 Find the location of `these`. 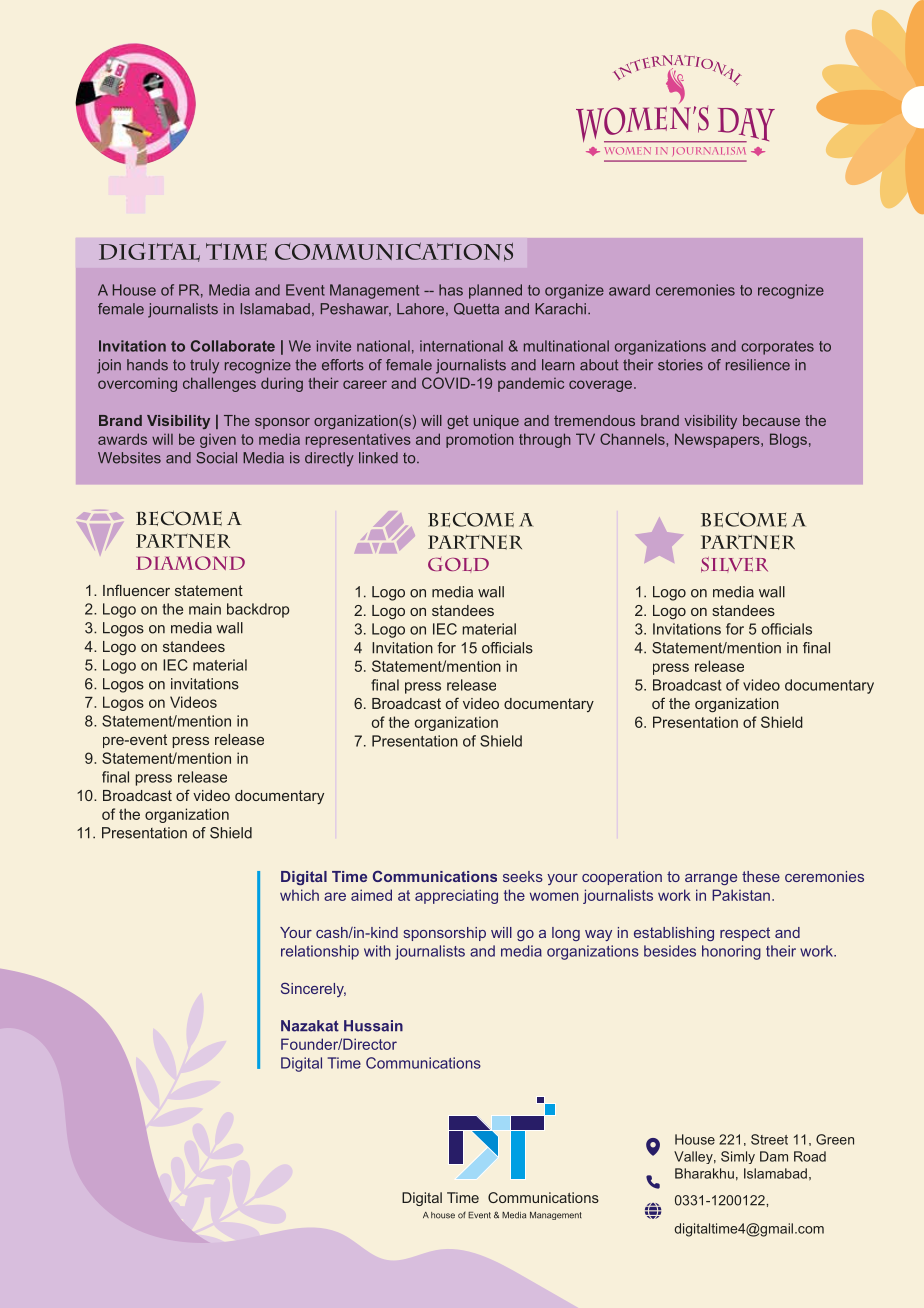

these is located at coordinates (761, 876).
